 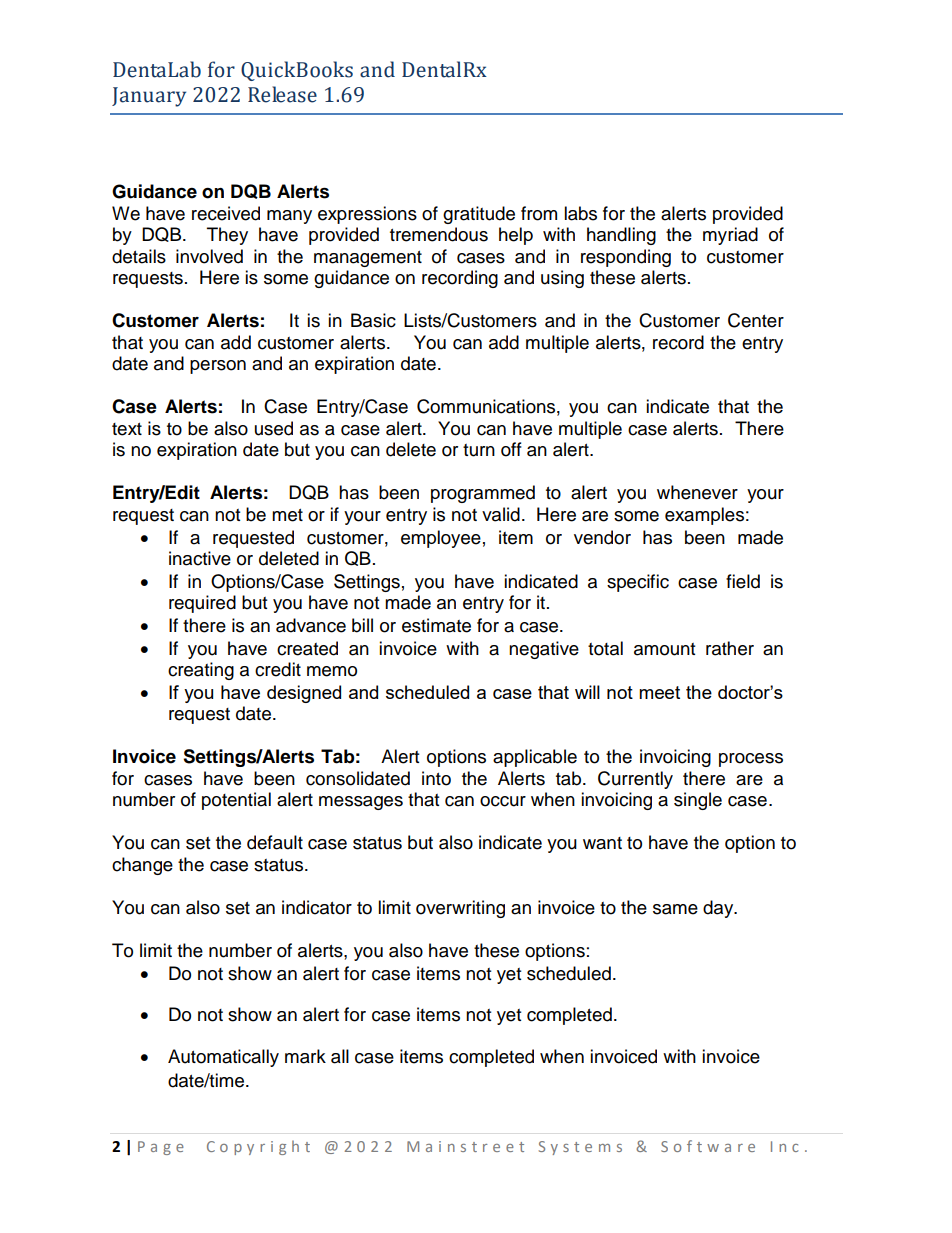 I want to click on specific, so click(x=638, y=583).
